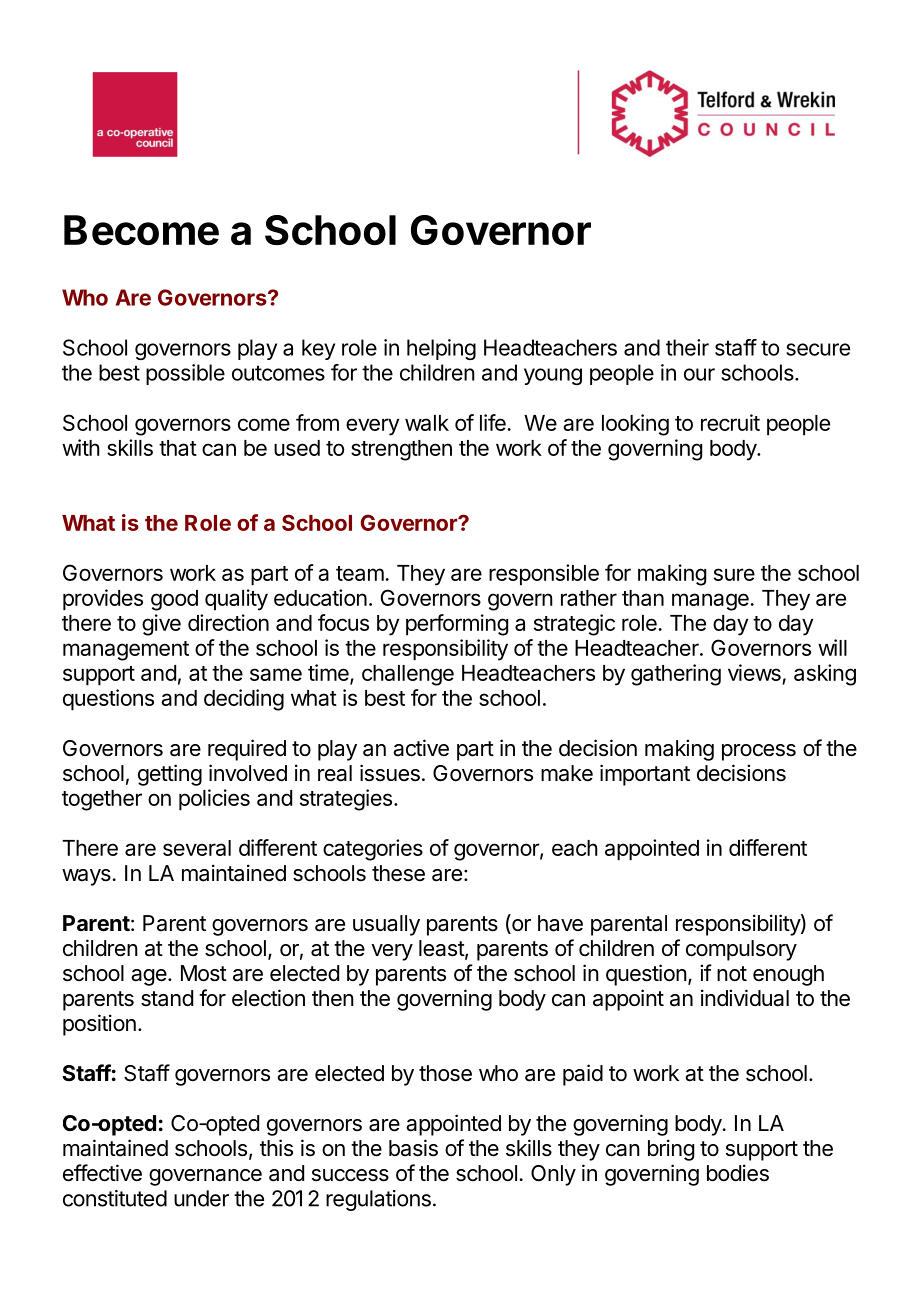 The height and width of the page is (1308, 924). What do you see at coordinates (699, 374) in the page?
I see `our` at bounding box center [699, 374].
